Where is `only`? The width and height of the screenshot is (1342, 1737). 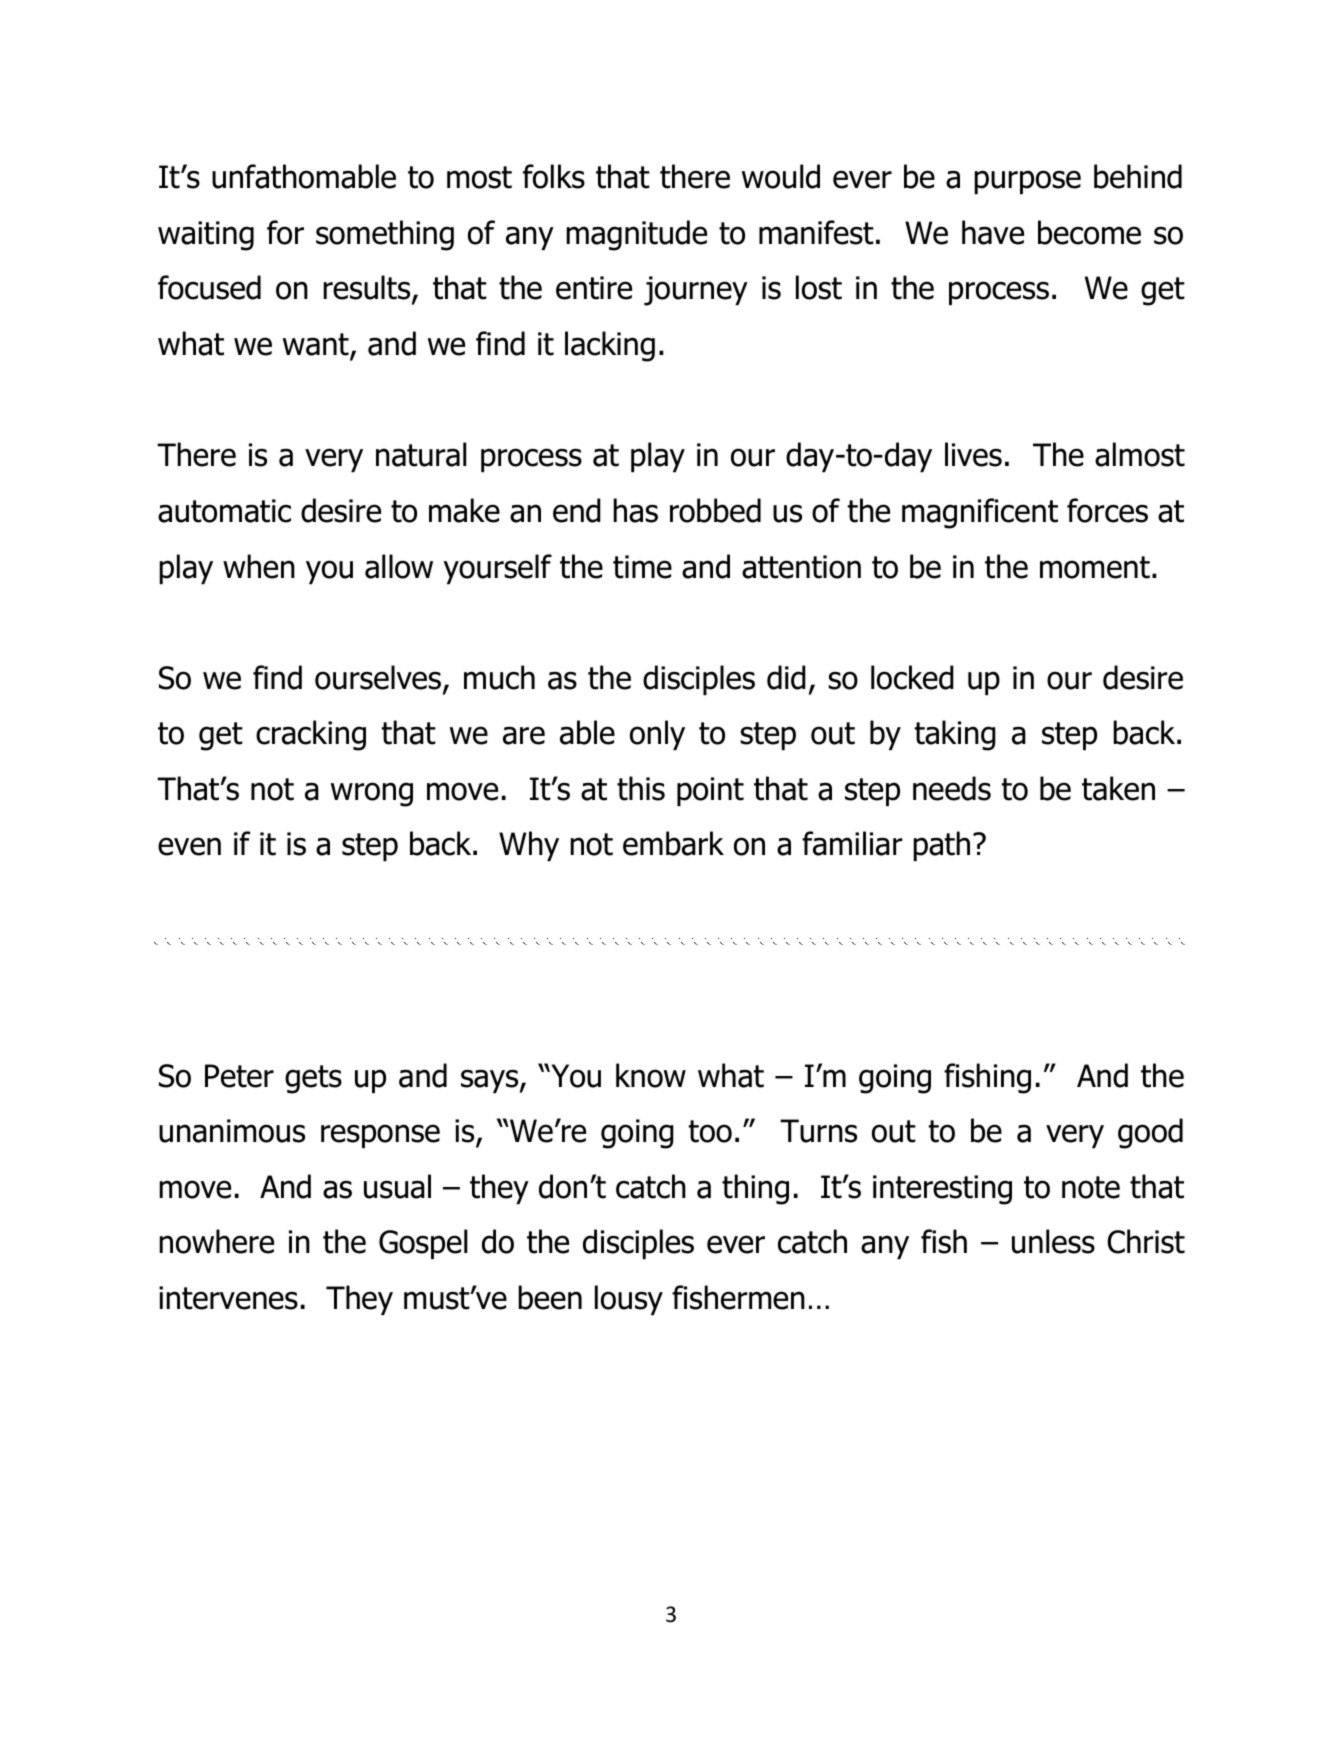
only is located at coordinates (657, 735).
